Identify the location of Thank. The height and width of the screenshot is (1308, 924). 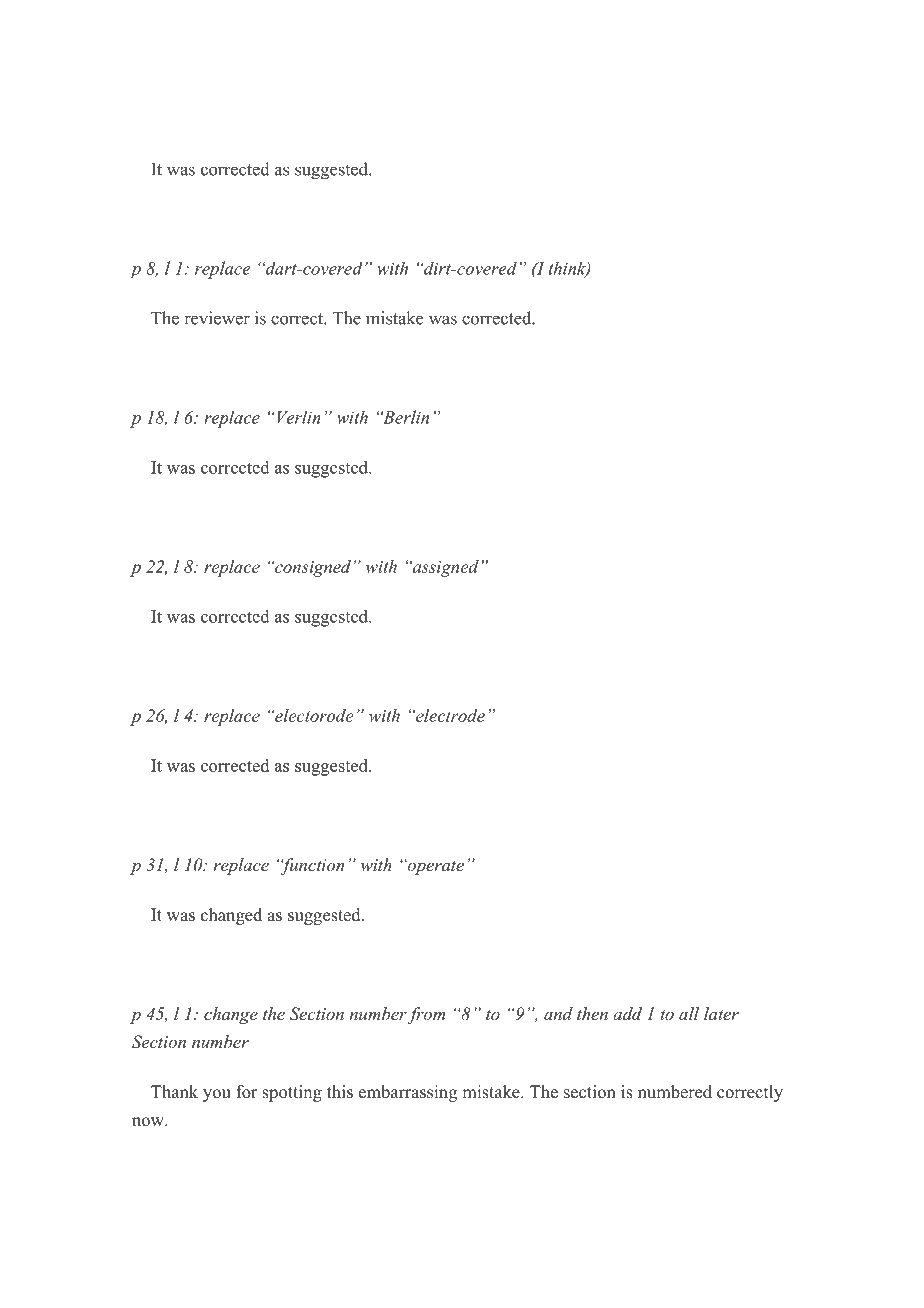
(174, 1091).
